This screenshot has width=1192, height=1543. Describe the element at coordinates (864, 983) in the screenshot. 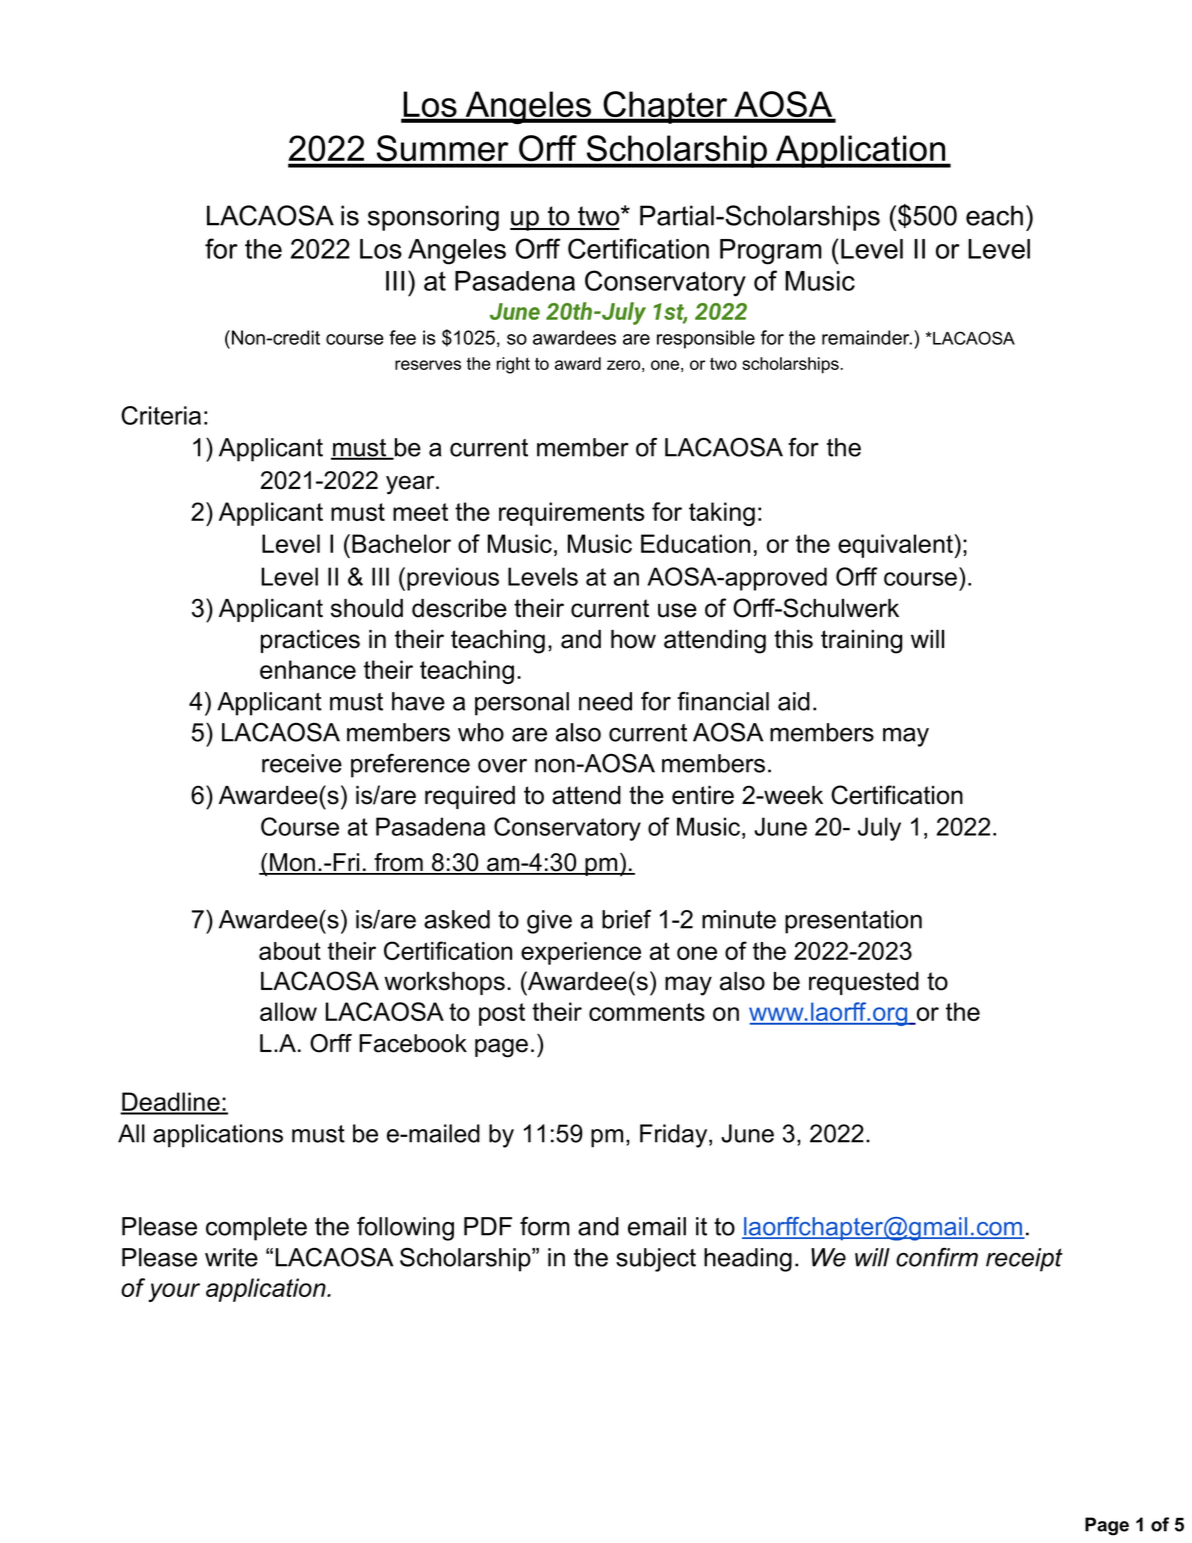

I see `requested` at that location.
